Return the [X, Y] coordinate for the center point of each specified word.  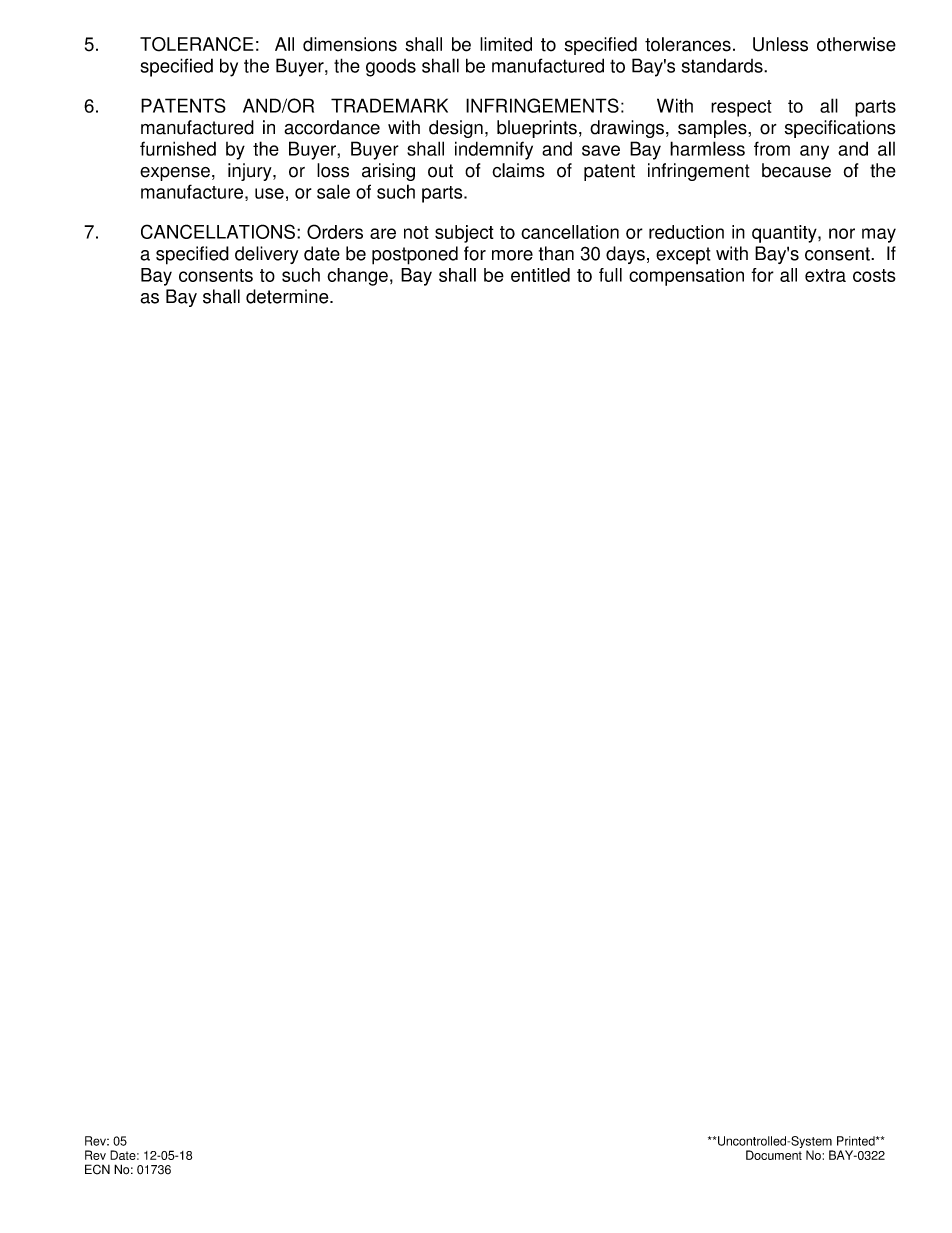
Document [774, 1155]
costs [874, 275]
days [625, 255]
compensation [686, 277]
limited [506, 44]
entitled [540, 275]
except [683, 256]
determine [288, 296]
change [357, 277]
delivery [266, 255]
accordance [332, 127]
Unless [780, 44]
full [610, 275]
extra [825, 275]
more [512, 255]
